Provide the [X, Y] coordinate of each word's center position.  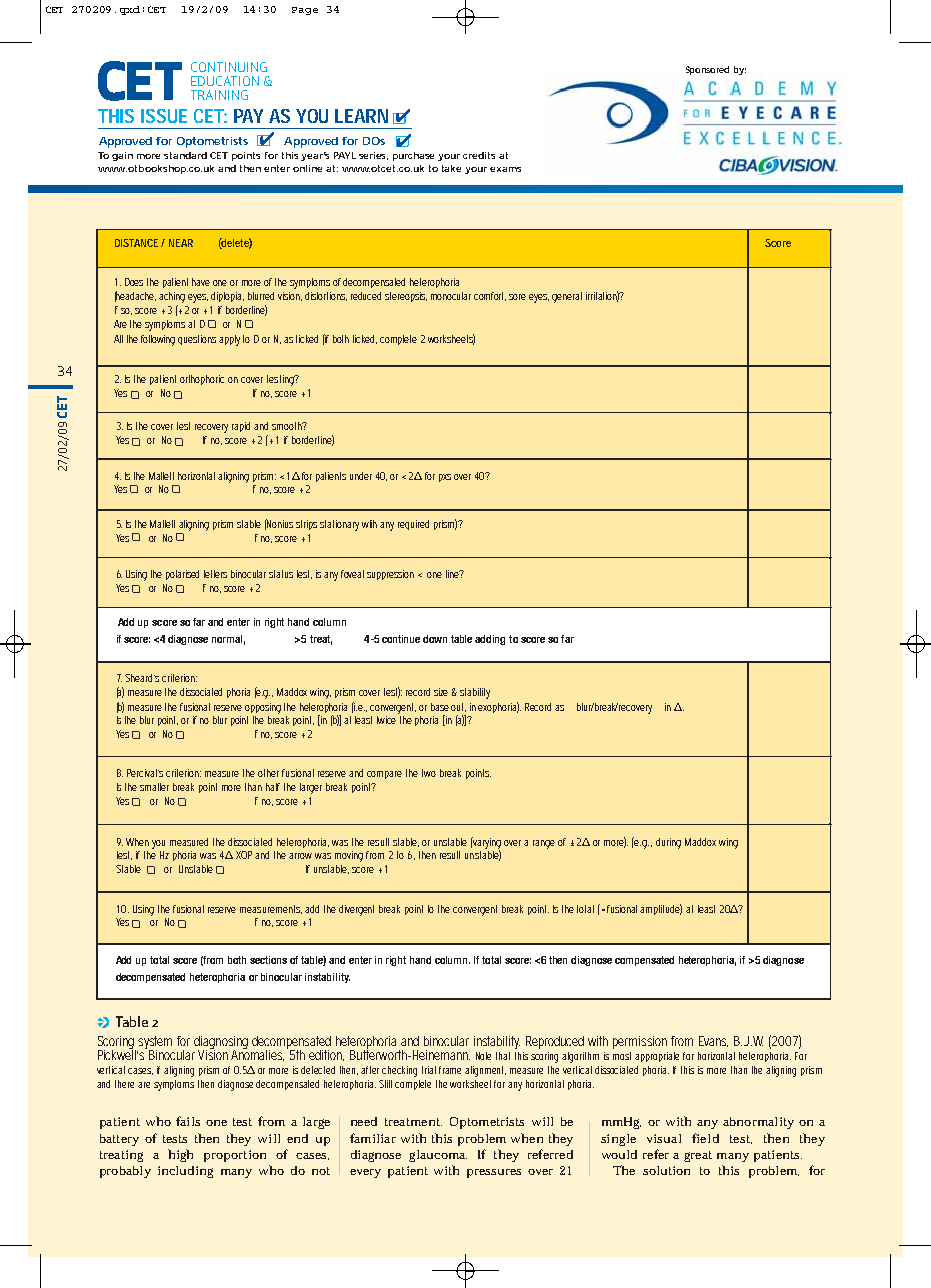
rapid [241, 427]
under [361, 476]
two [429, 773]
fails [188, 1121]
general [567, 297]
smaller [154, 787]
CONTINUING [229, 67]
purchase [413, 156]
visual [664, 1138]
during [668, 843]
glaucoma [438, 1156]
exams [505, 169]
